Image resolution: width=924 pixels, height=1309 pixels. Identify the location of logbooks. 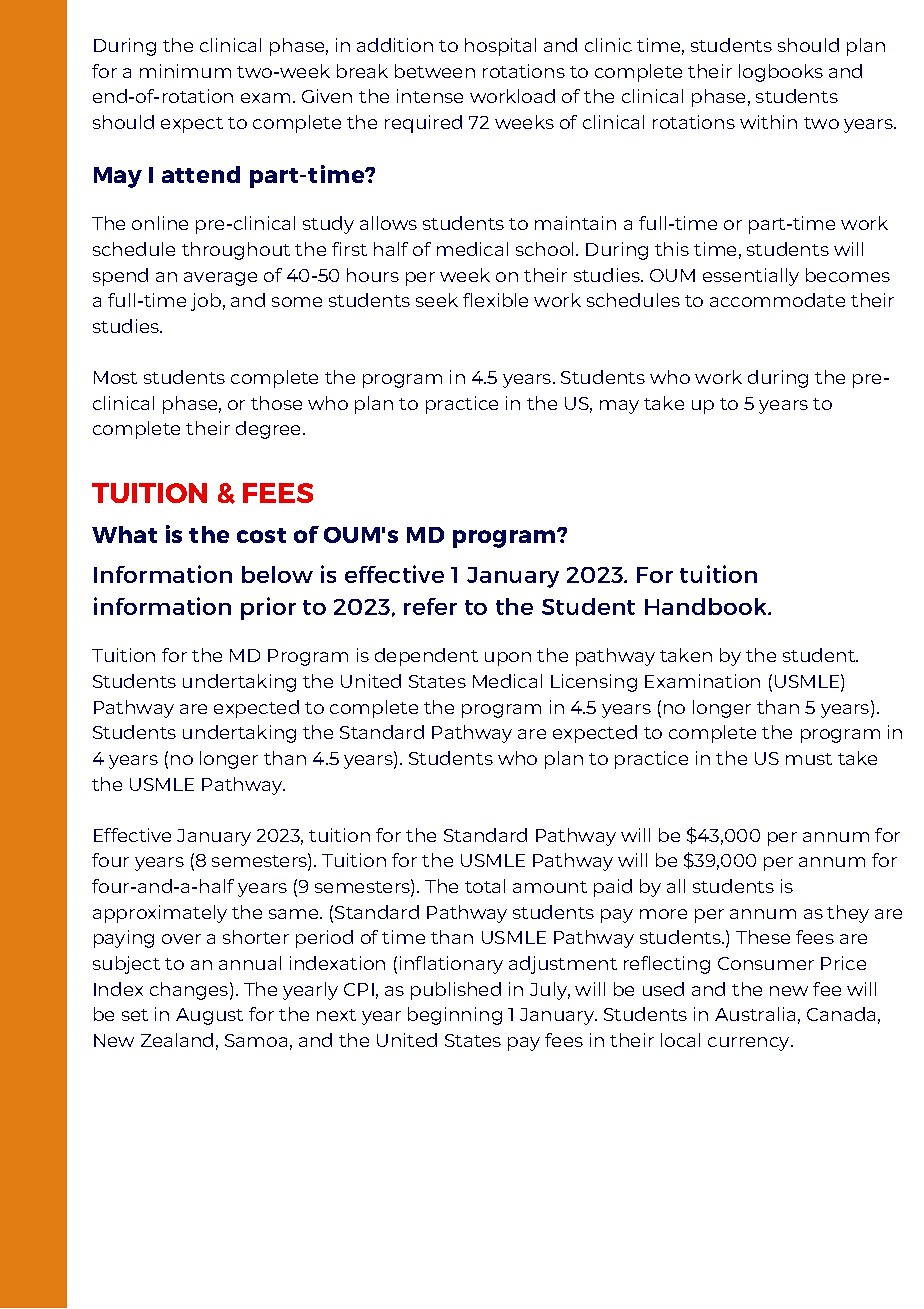
(781, 73).
